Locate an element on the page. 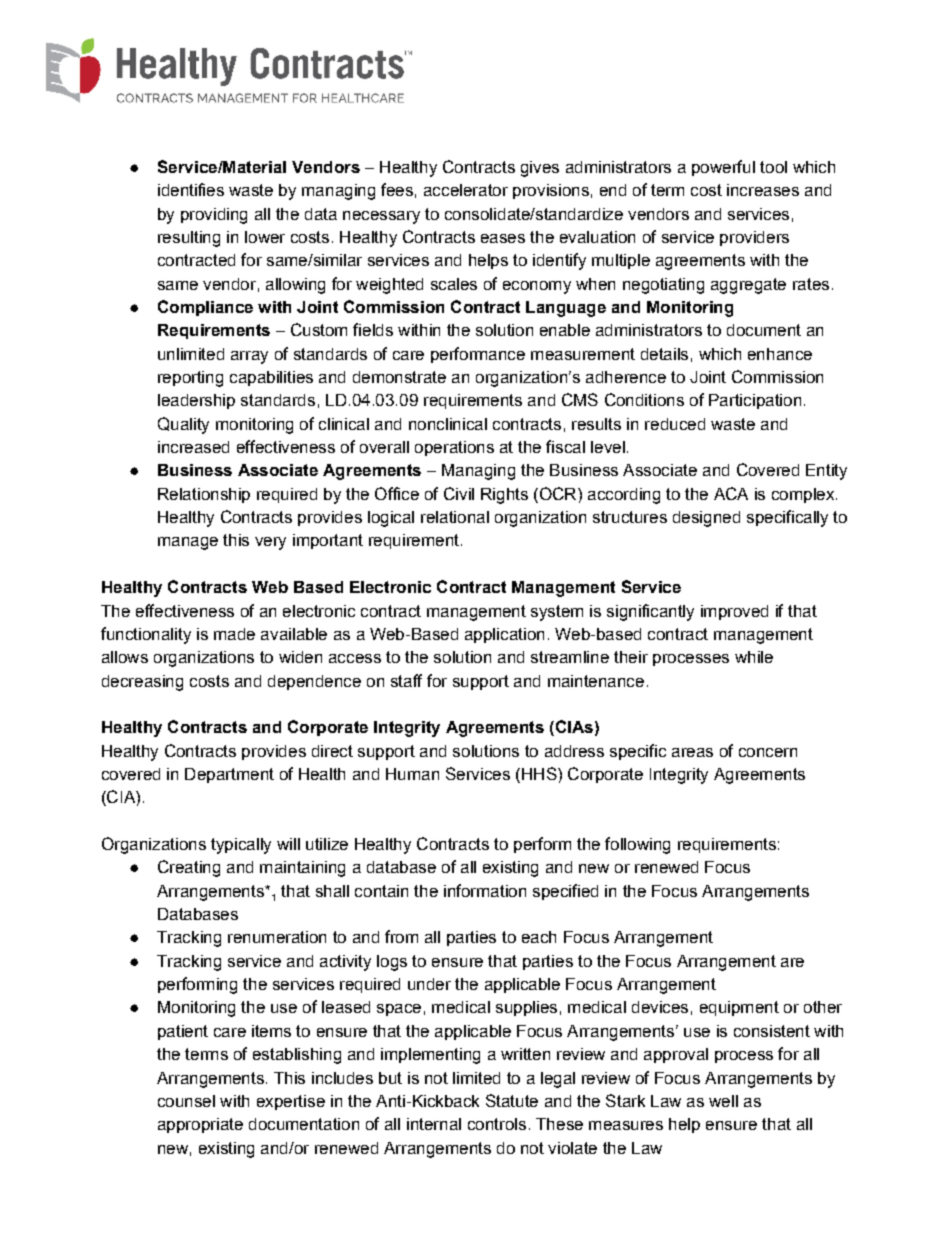  powerful is located at coordinates (723, 168).
